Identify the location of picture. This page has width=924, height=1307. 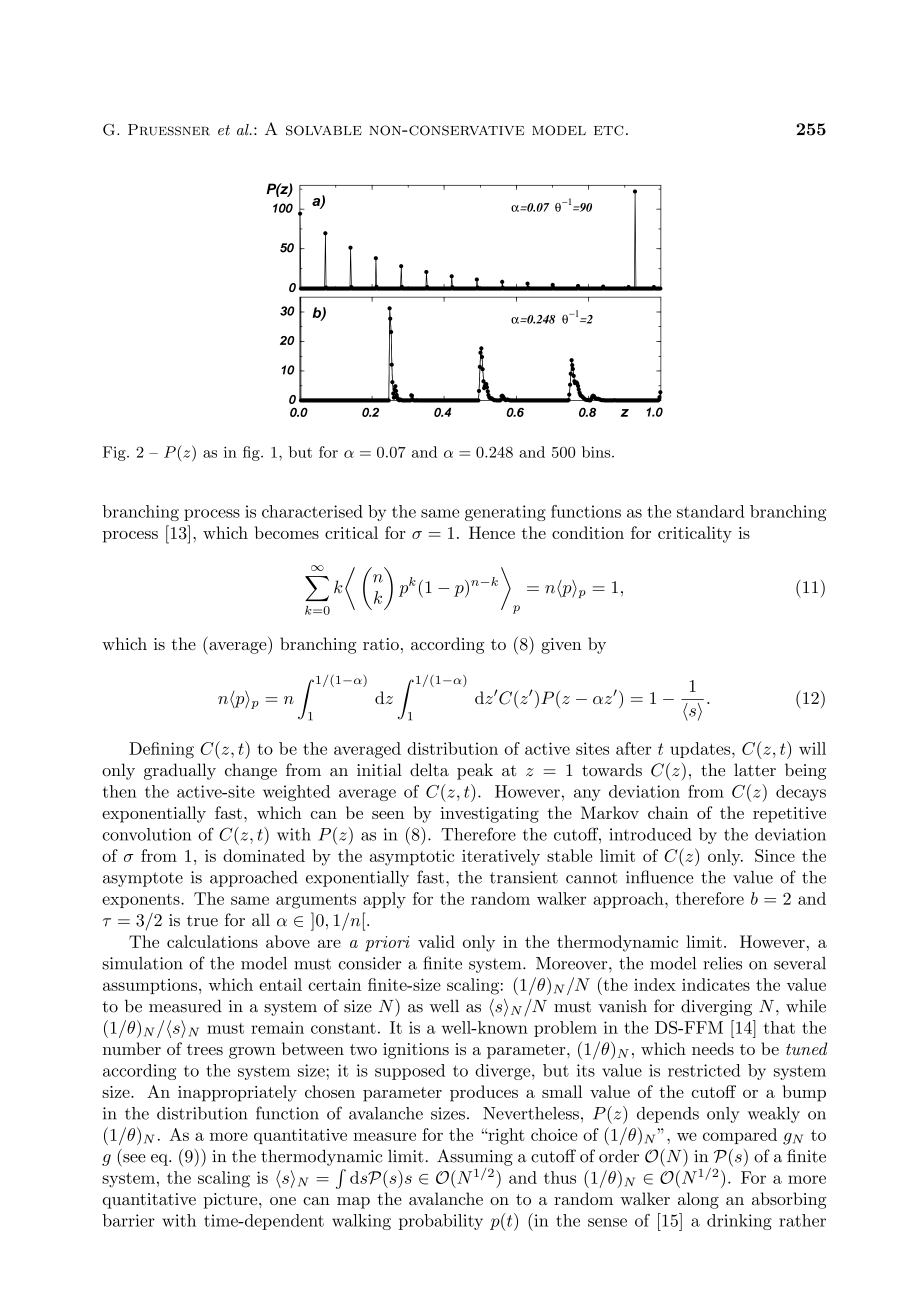
(231, 1201).
